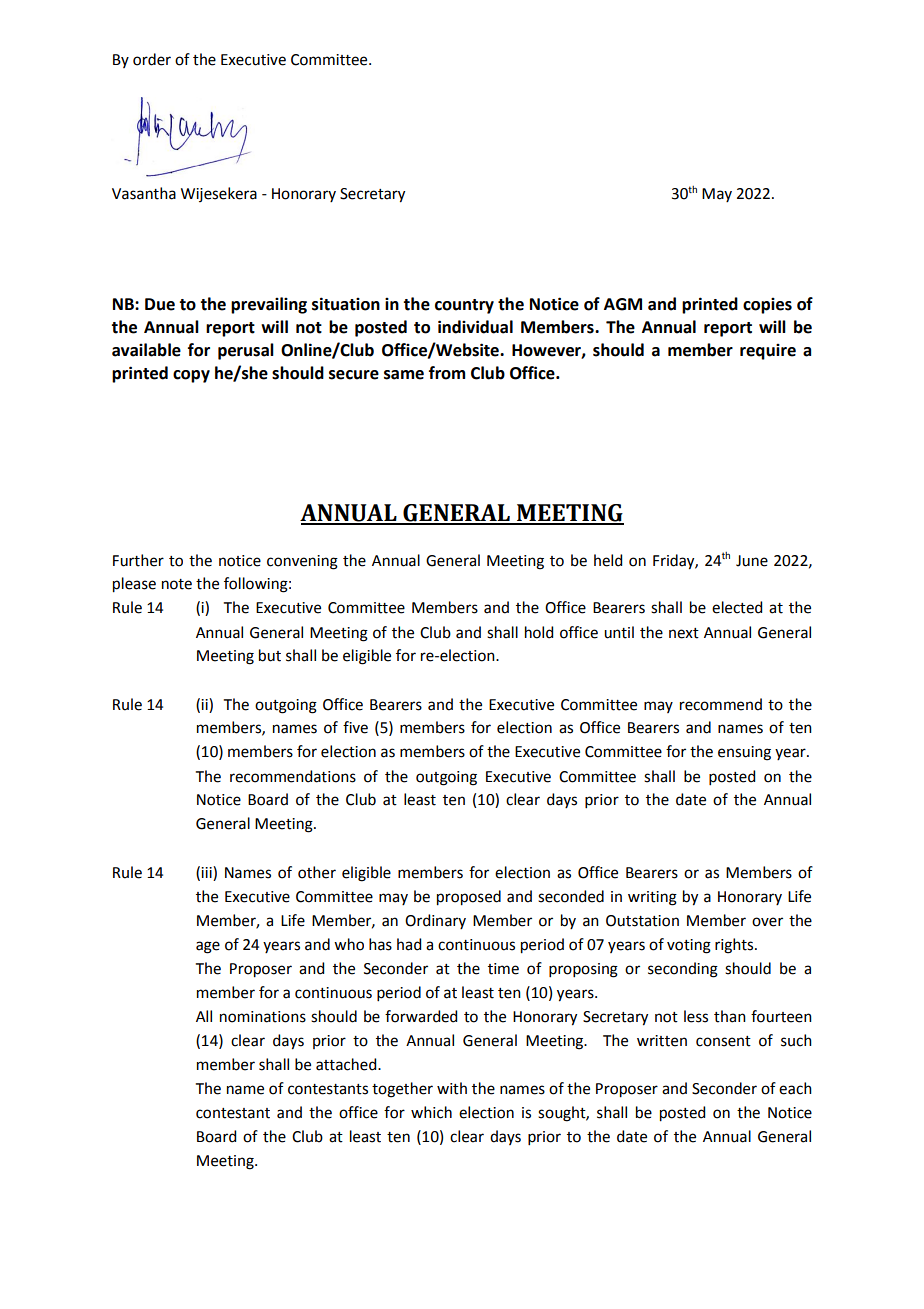 The width and height of the screenshot is (924, 1309). Describe the element at coordinates (160, 304) in the screenshot. I see `Due` at that location.
